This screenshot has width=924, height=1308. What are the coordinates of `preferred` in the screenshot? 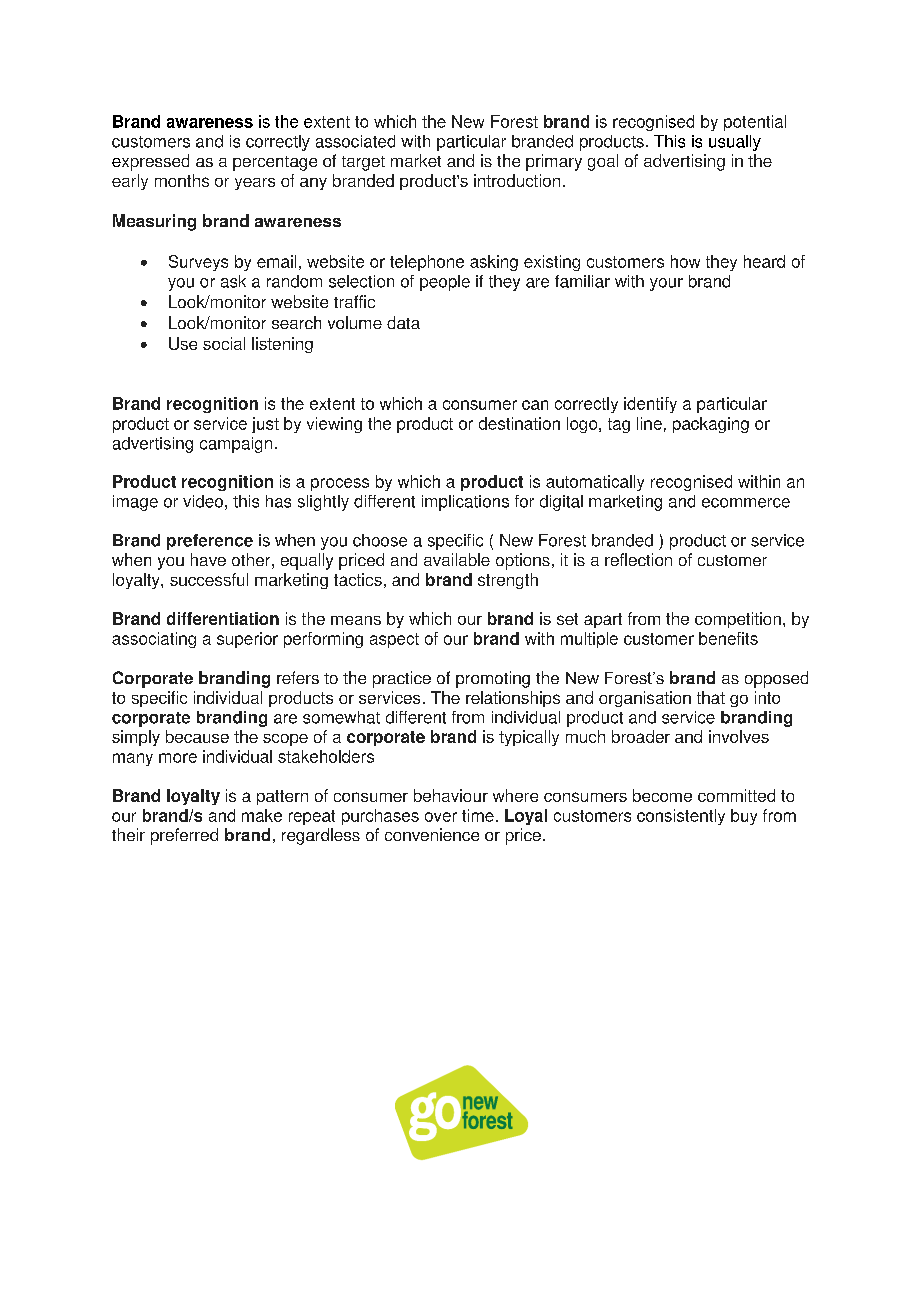 It's located at (184, 836).
